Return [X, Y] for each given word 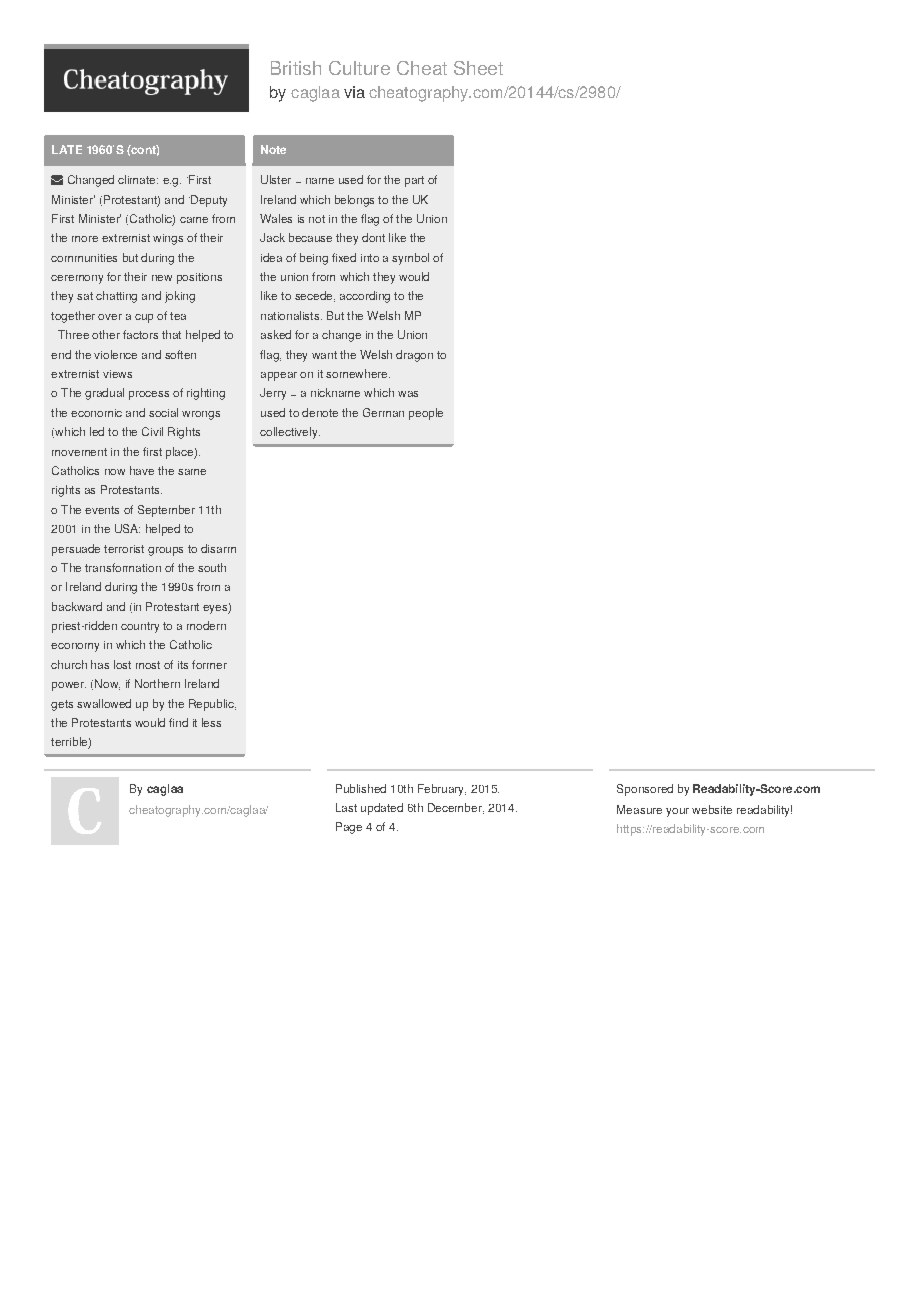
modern [206, 625]
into [370, 258]
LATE [67, 149]
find [178, 722]
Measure [639, 809]
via [354, 92]
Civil [152, 431]
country [140, 627]
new [162, 278]
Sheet [478, 68]
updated [382, 809]
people [426, 414]
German [383, 412]
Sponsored [645, 790]
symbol [410, 259]
